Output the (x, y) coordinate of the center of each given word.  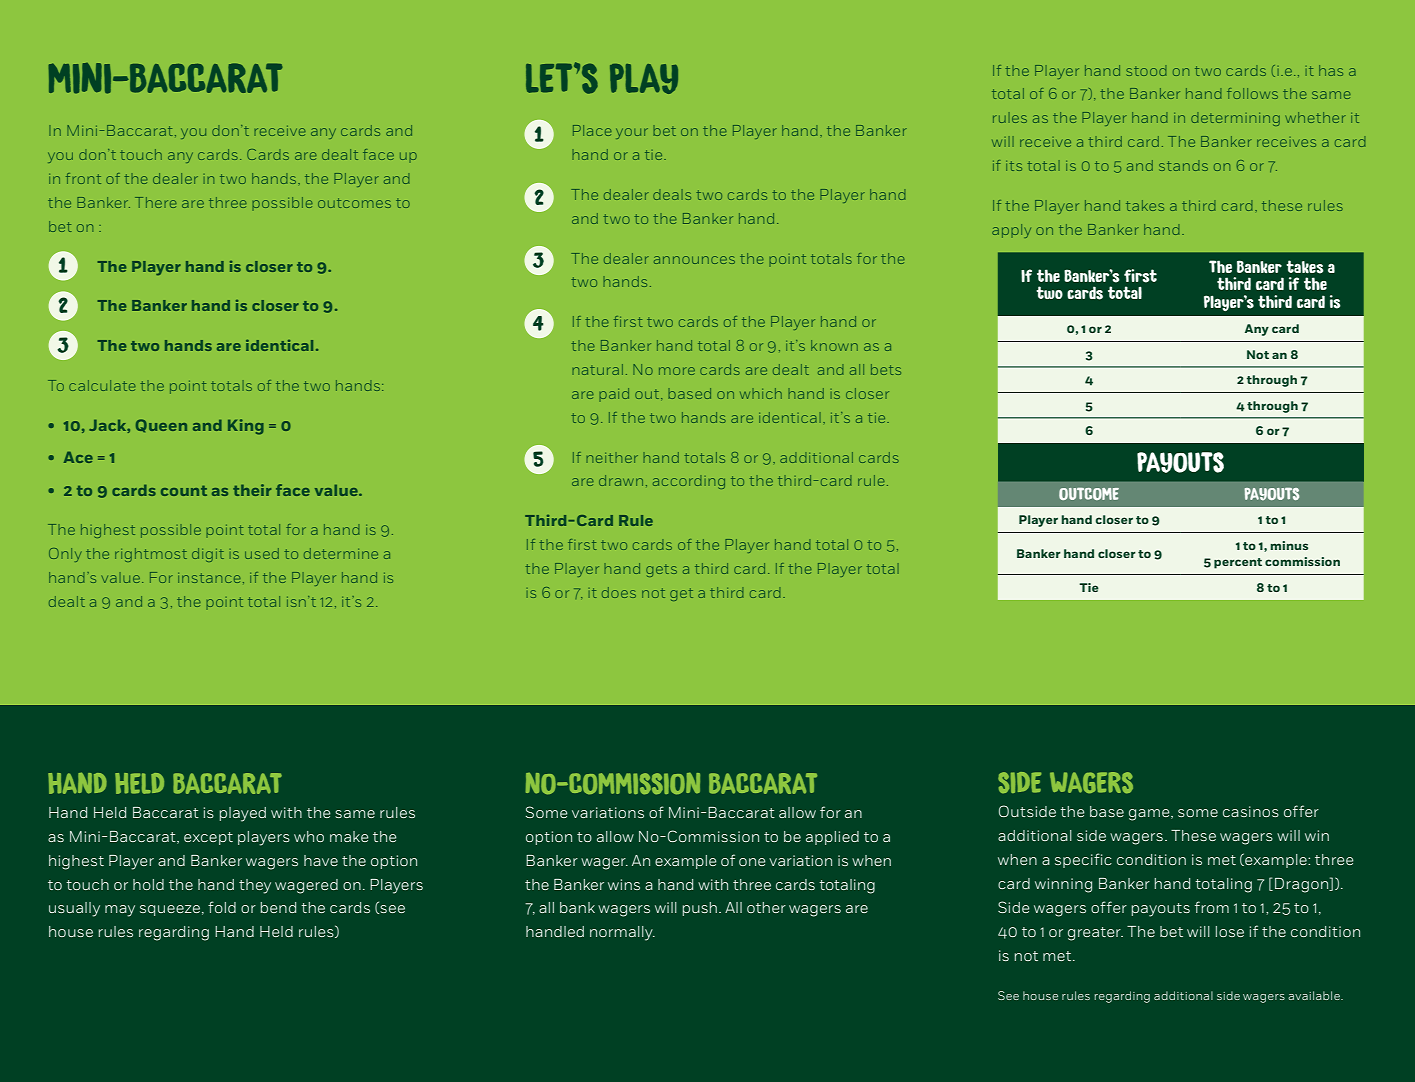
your (632, 133)
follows (1252, 93)
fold (222, 907)
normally (622, 933)
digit (208, 555)
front (83, 178)
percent (1238, 563)
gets (661, 570)
